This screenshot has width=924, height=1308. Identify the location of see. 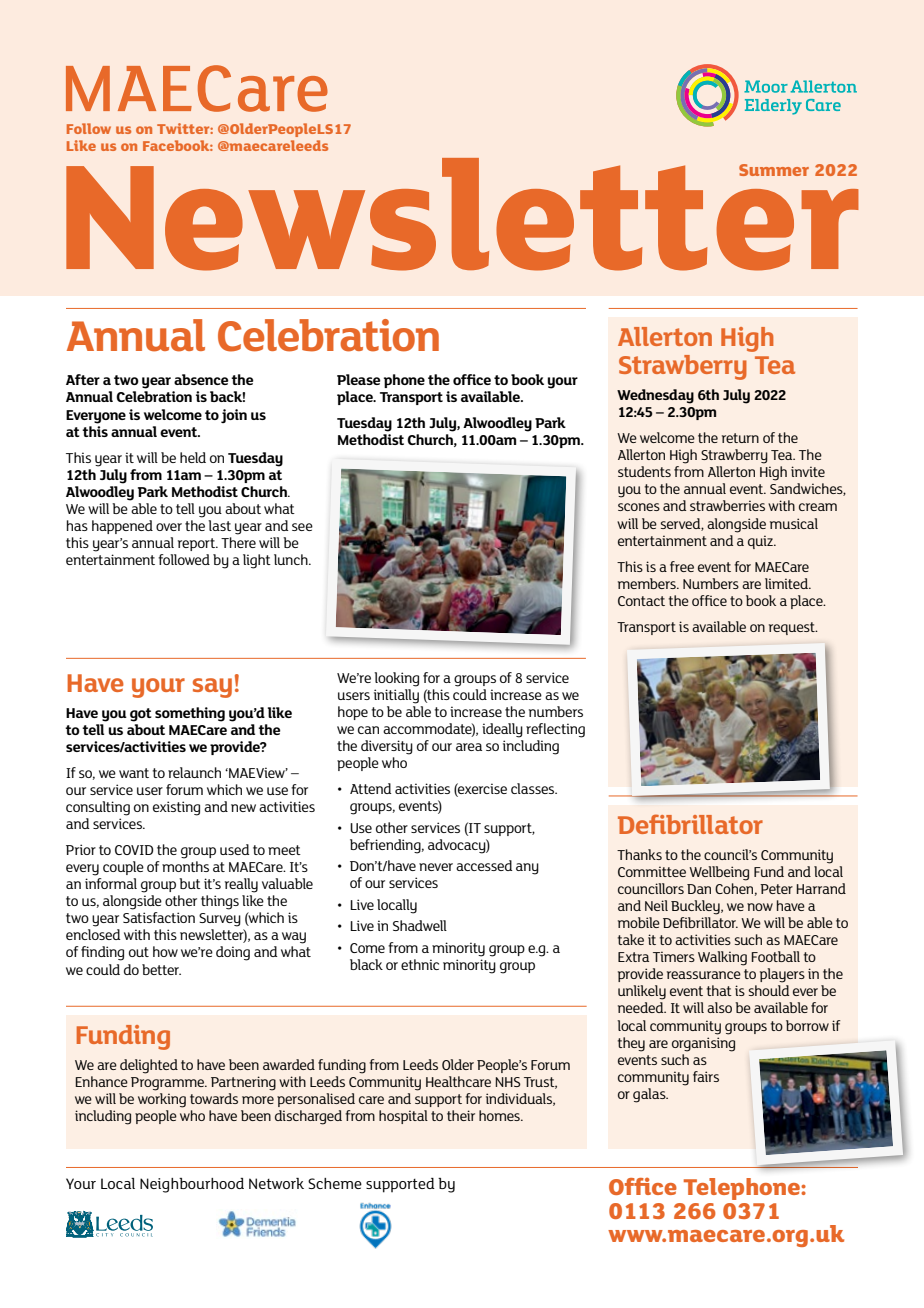
(302, 527).
